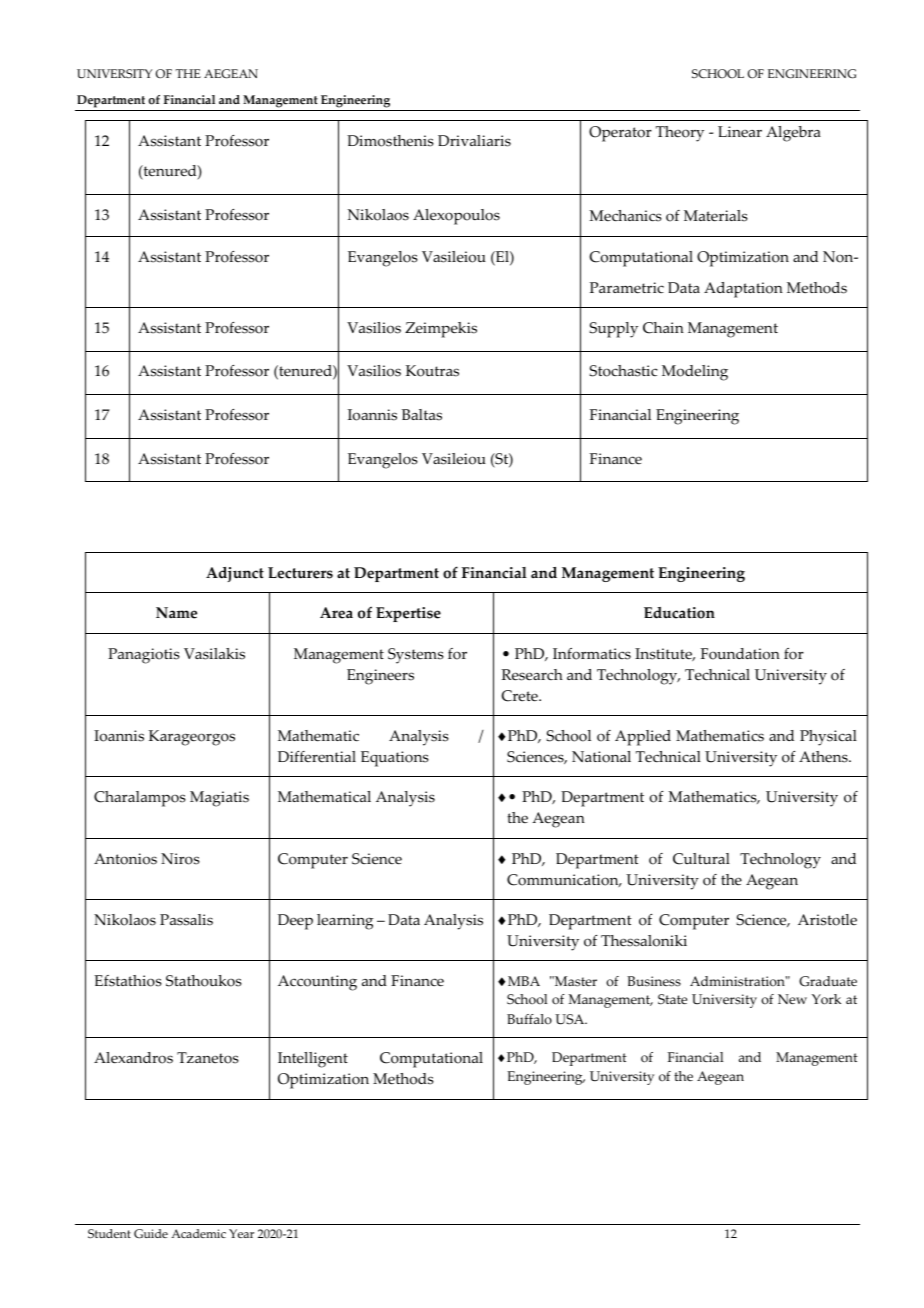 This page has width=924, height=1308. I want to click on Operator, so click(620, 134).
